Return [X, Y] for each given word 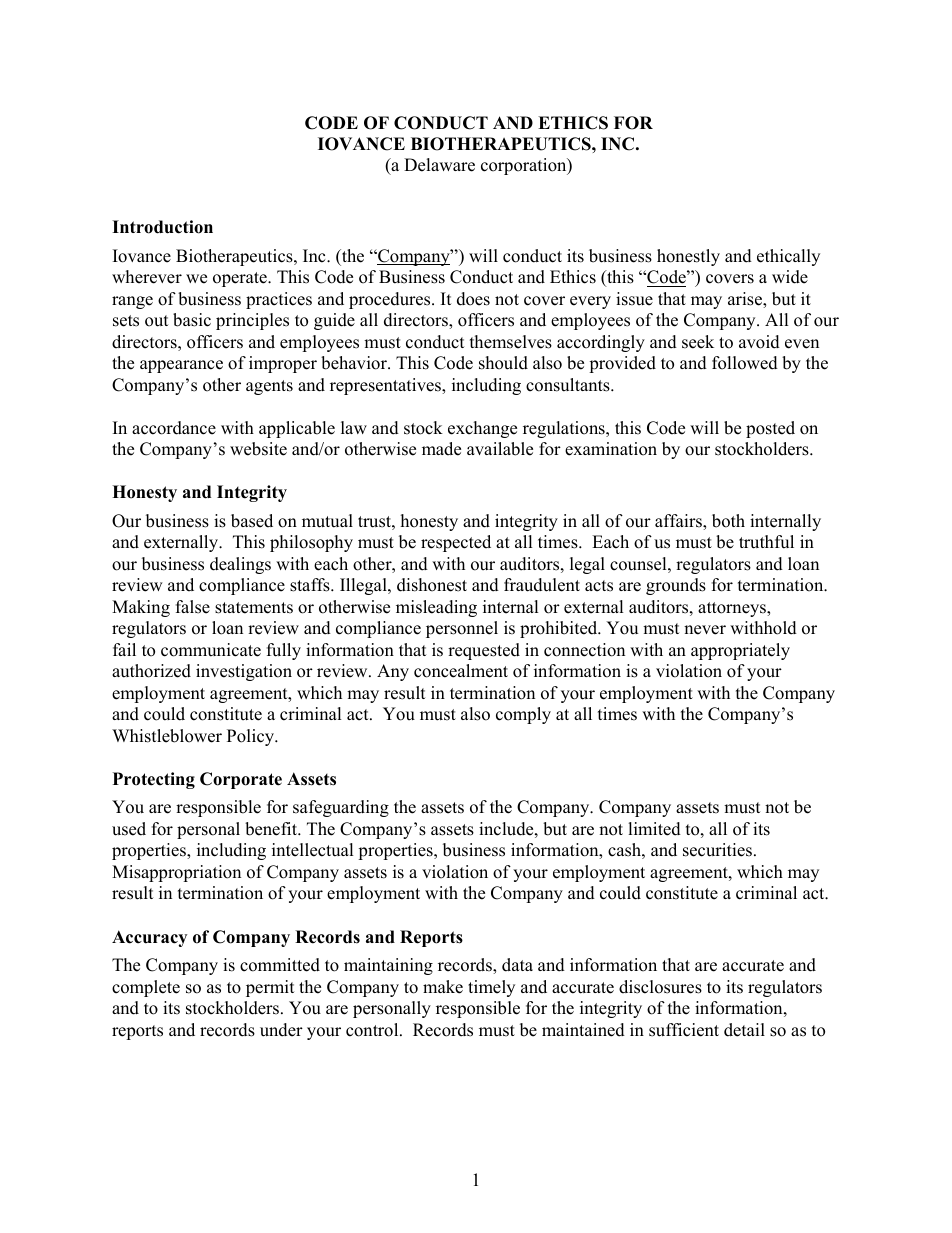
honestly [688, 257]
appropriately [740, 651]
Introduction [162, 227]
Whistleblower [167, 736]
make [443, 987]
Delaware [439, 165]
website [258, 449]
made [441, 449]
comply [523, 715]
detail [744, 1030]
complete [146, 988]
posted [770, 429]
